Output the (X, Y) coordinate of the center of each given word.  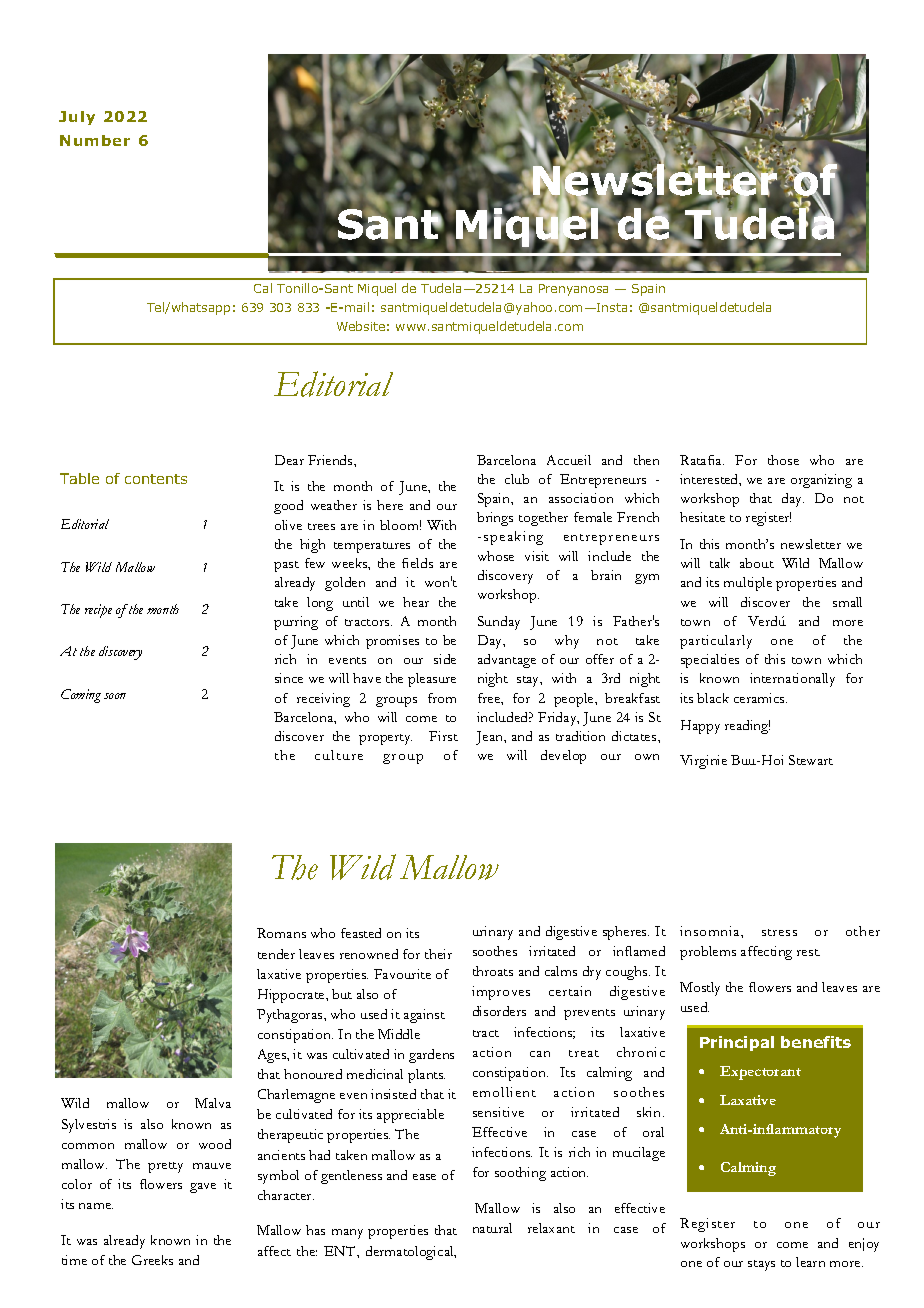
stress (779, 932)
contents (156, 479)
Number (95, 140)
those (783, 460)
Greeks (152, 1260)
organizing (821, 481)
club (517, 479)
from (442, 698)
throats (493, 971)
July (77, 118)
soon (115, 696)
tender (276, 954)
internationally (792, 680)
